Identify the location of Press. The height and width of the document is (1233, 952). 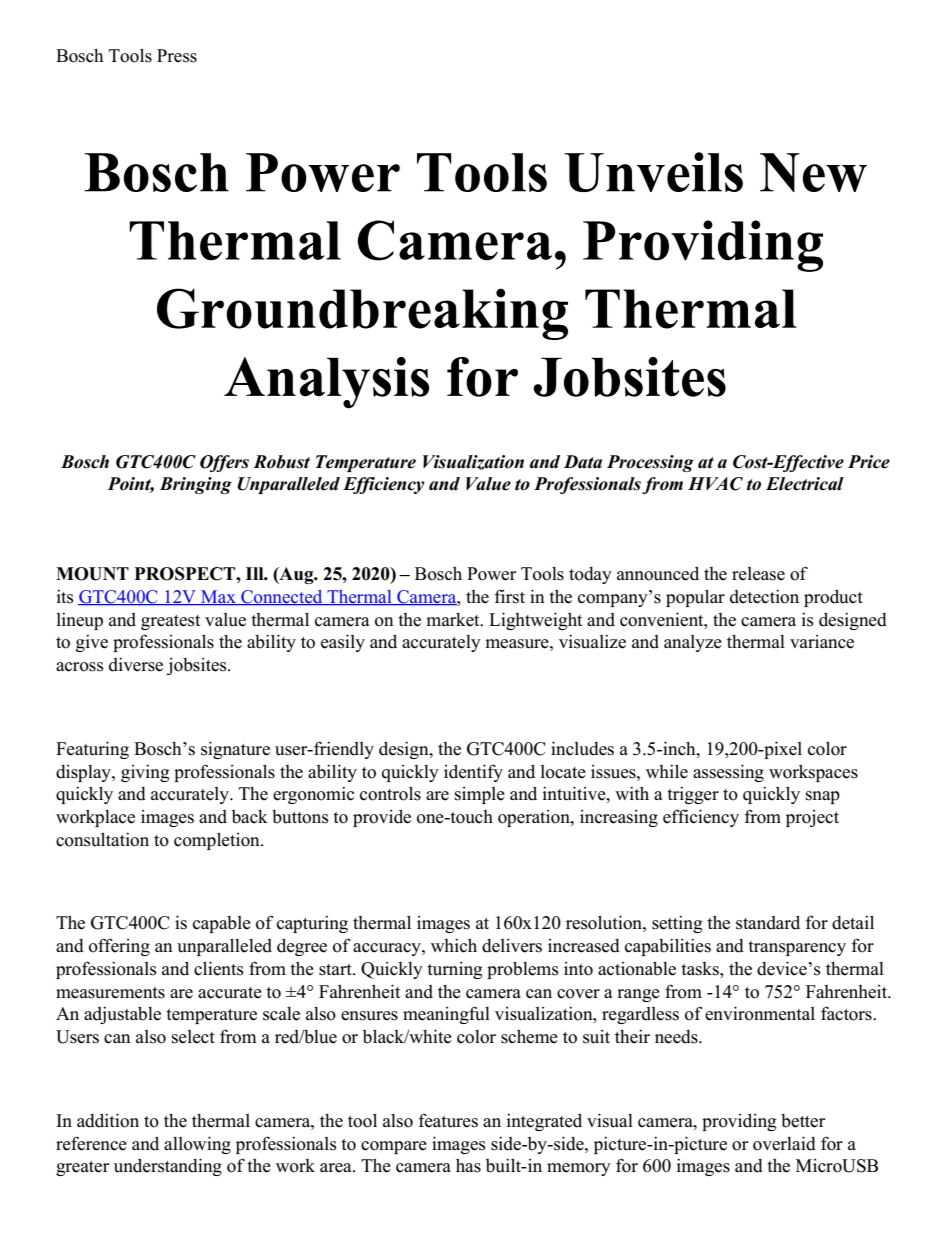
(177, 56).
